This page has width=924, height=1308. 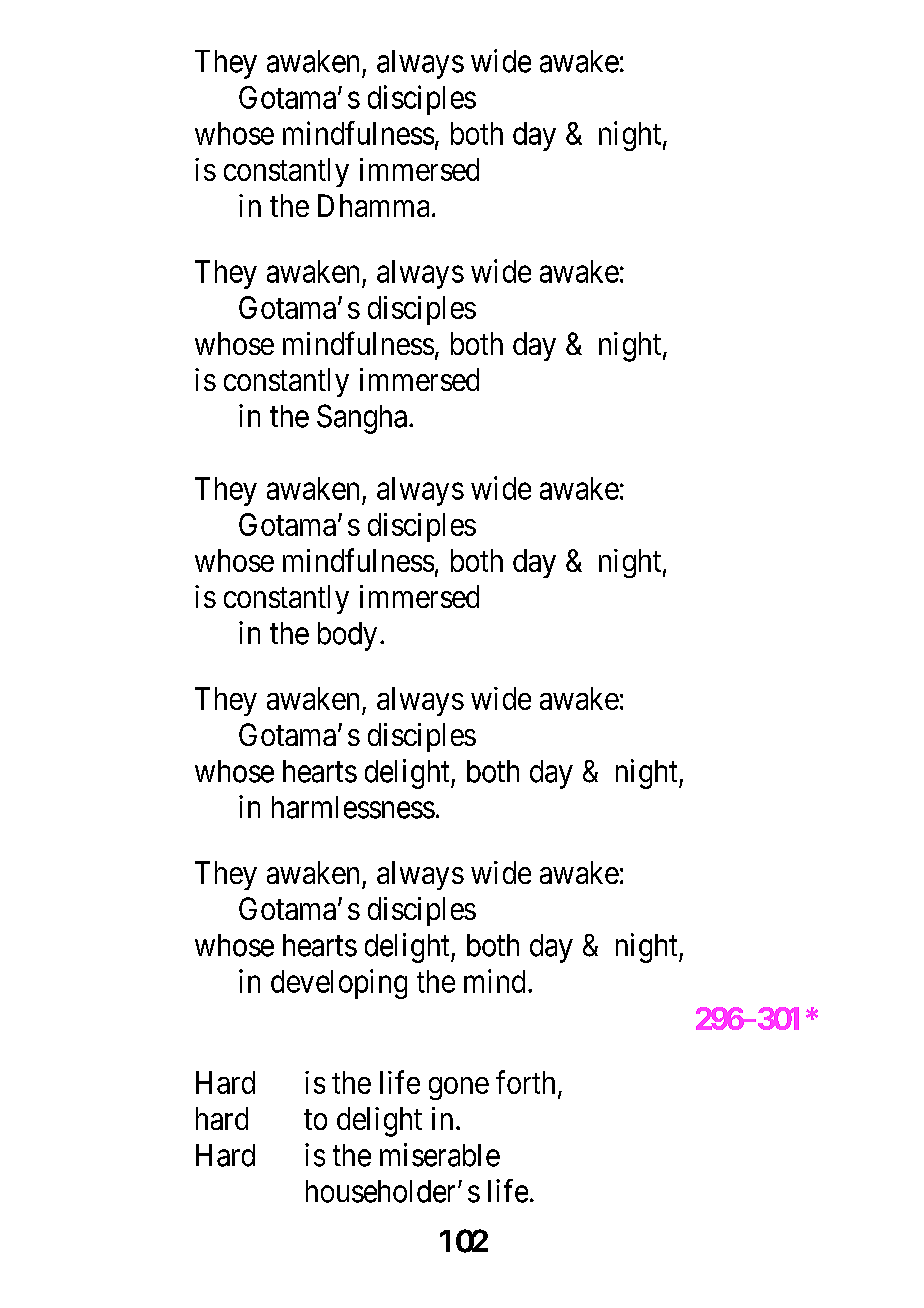 What do you see at coordinates (347, 636) in the page?
I see `body` at bounding box center [347, 636].
